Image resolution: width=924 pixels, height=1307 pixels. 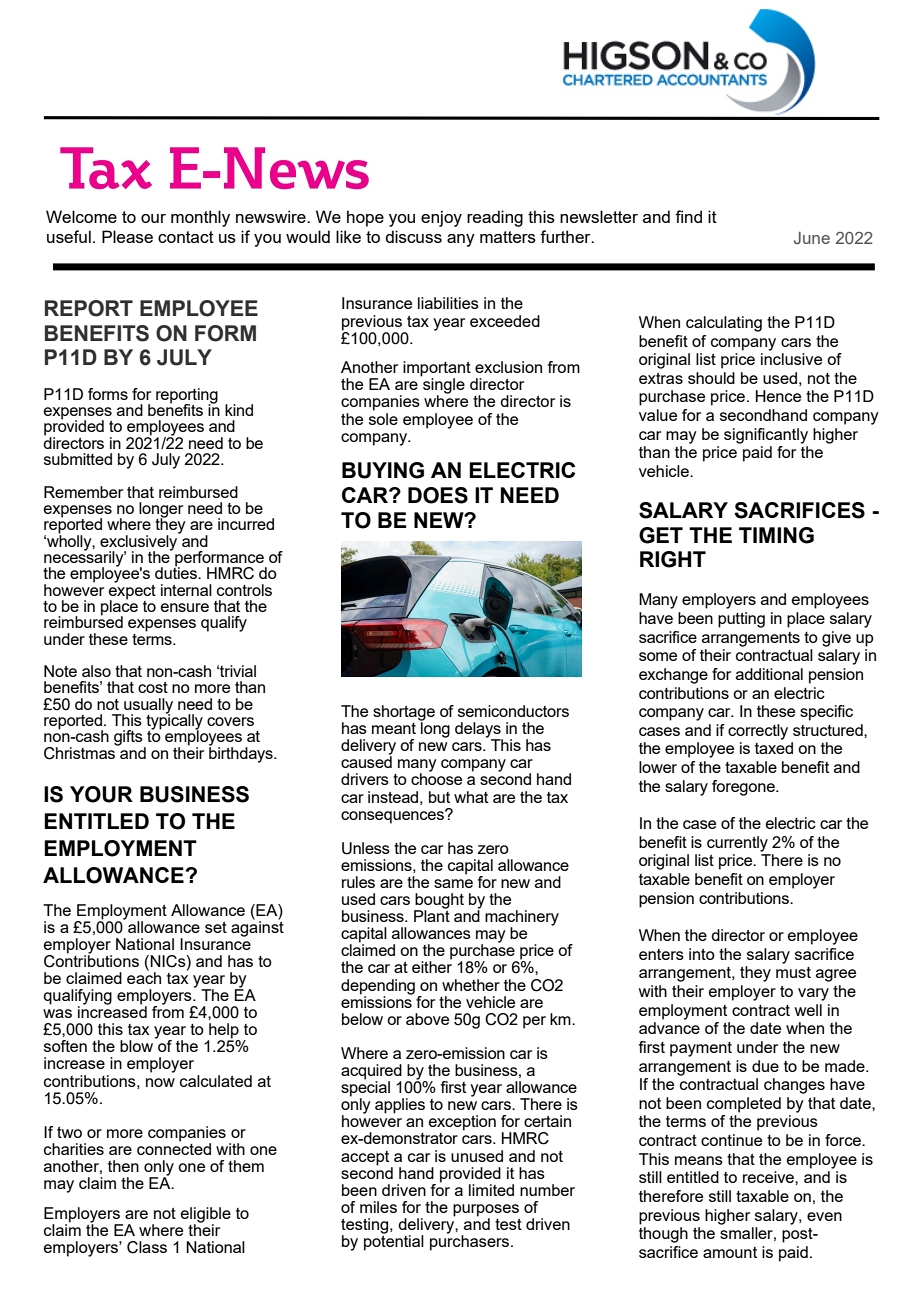 What do you see at coordinates (479, 731) in the page?
I see `delays` at bounding box center [479, 731].
